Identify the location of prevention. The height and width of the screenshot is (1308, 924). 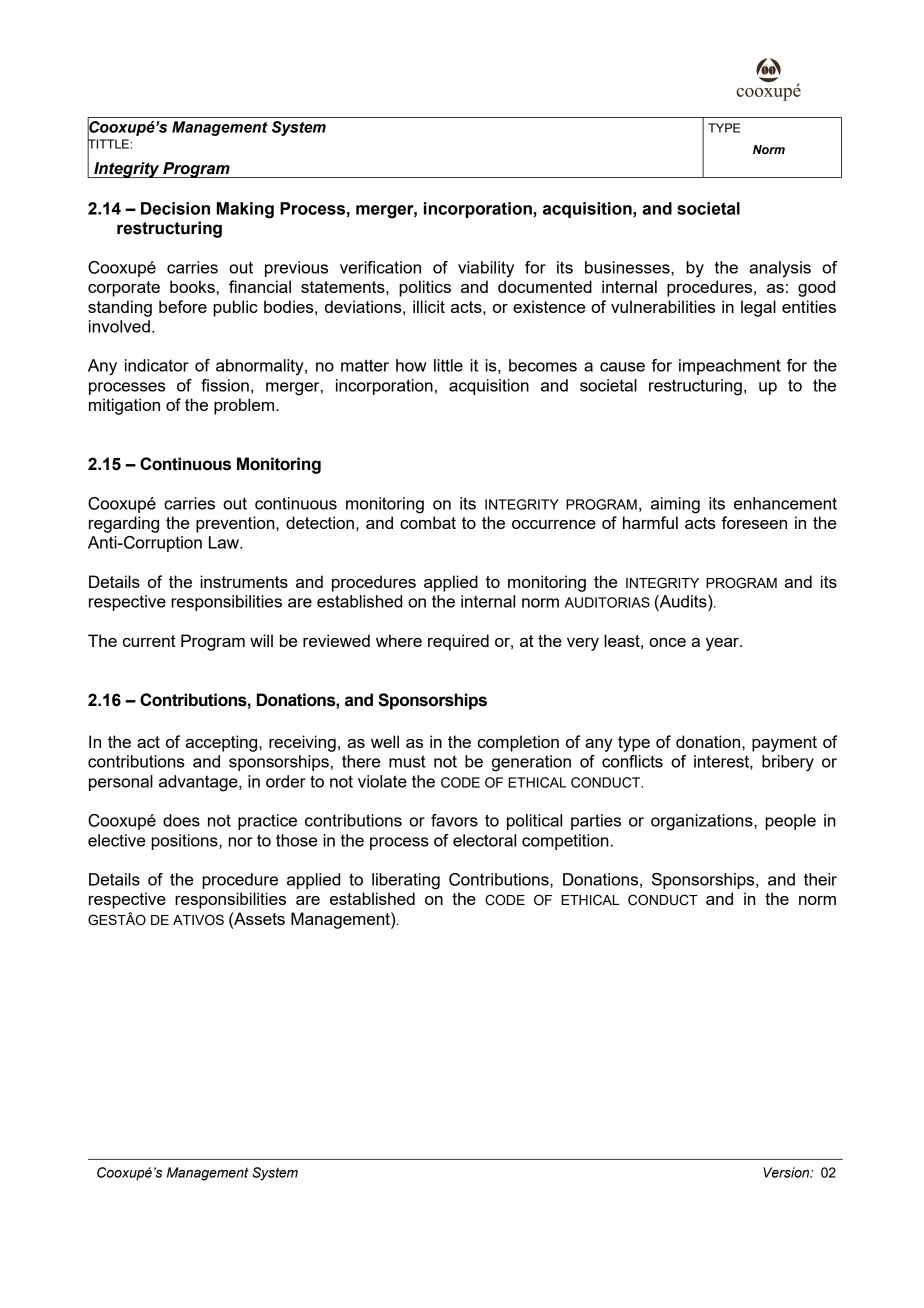
(236, 524).
